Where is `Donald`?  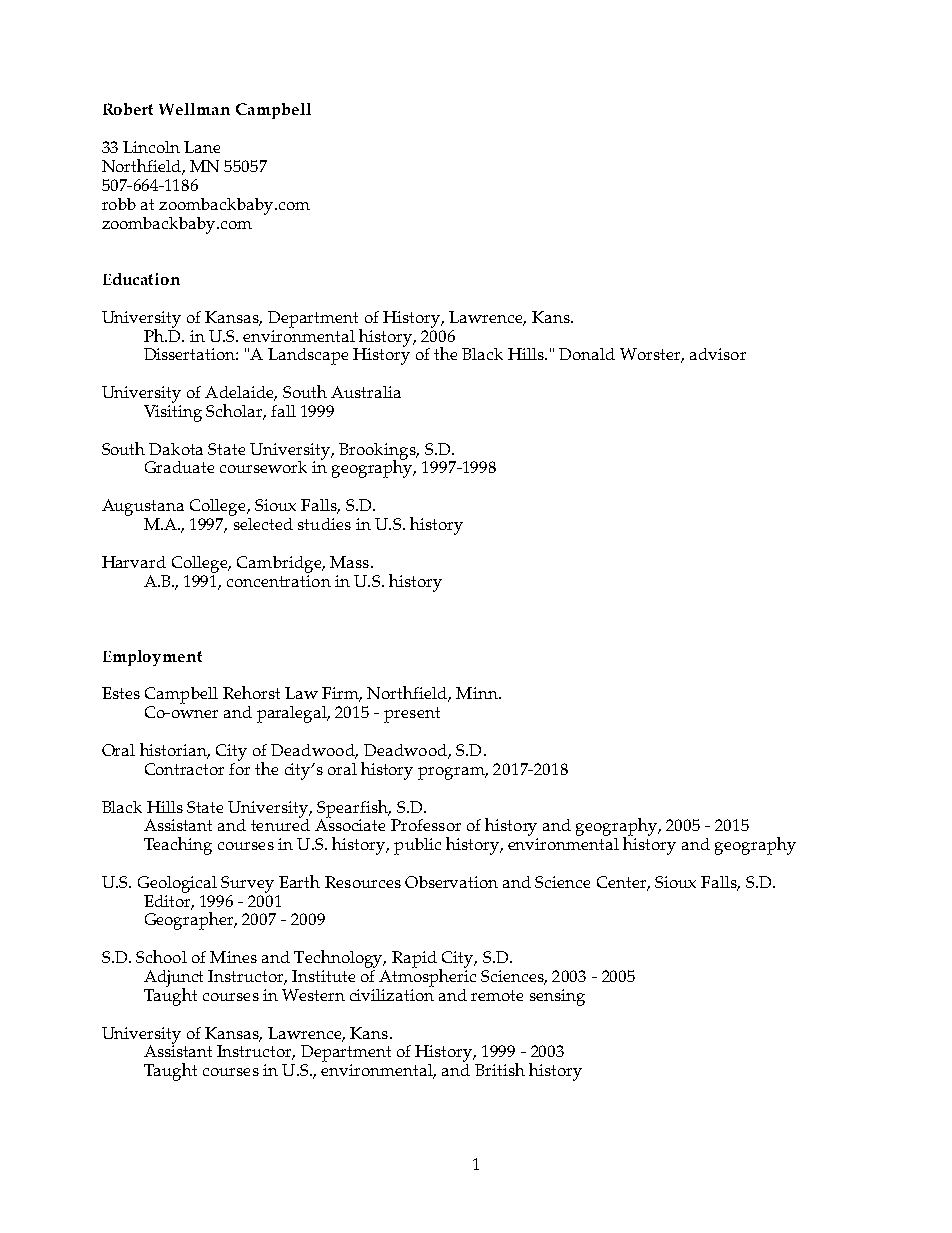
Donald is located at coordinates (587, 354).
